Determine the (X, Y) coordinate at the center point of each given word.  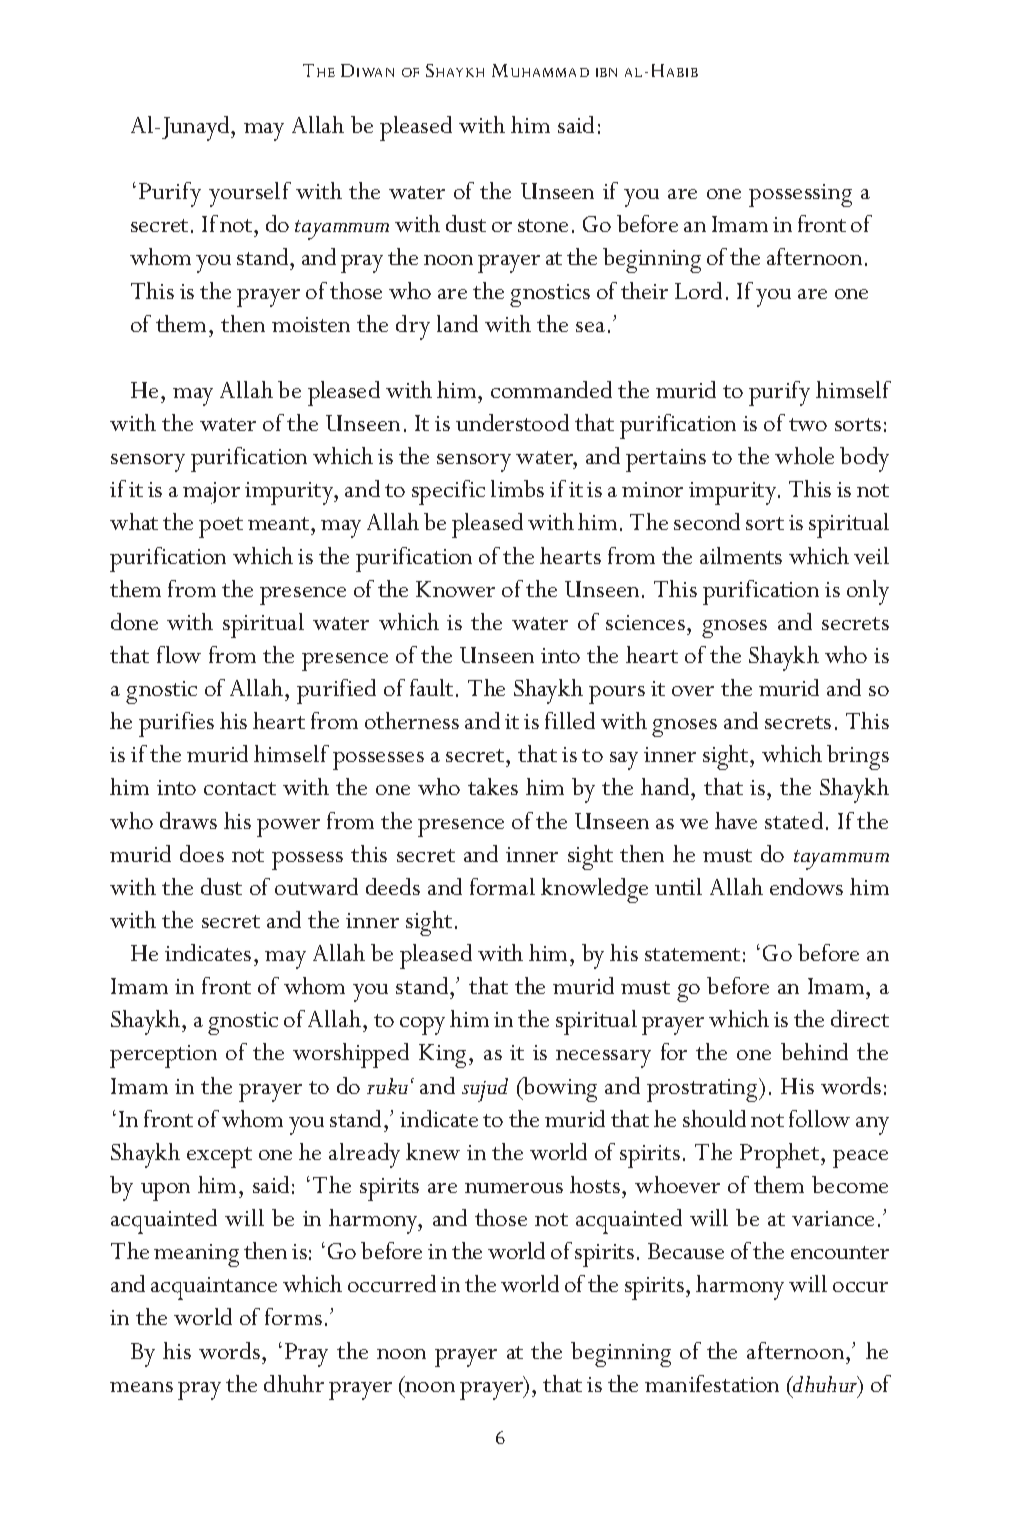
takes (493, 786)
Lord (698, 290)
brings (858, 757)
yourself (250, 194)
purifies (176, 724)
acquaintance (214, 1288)
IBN (606, 72)
